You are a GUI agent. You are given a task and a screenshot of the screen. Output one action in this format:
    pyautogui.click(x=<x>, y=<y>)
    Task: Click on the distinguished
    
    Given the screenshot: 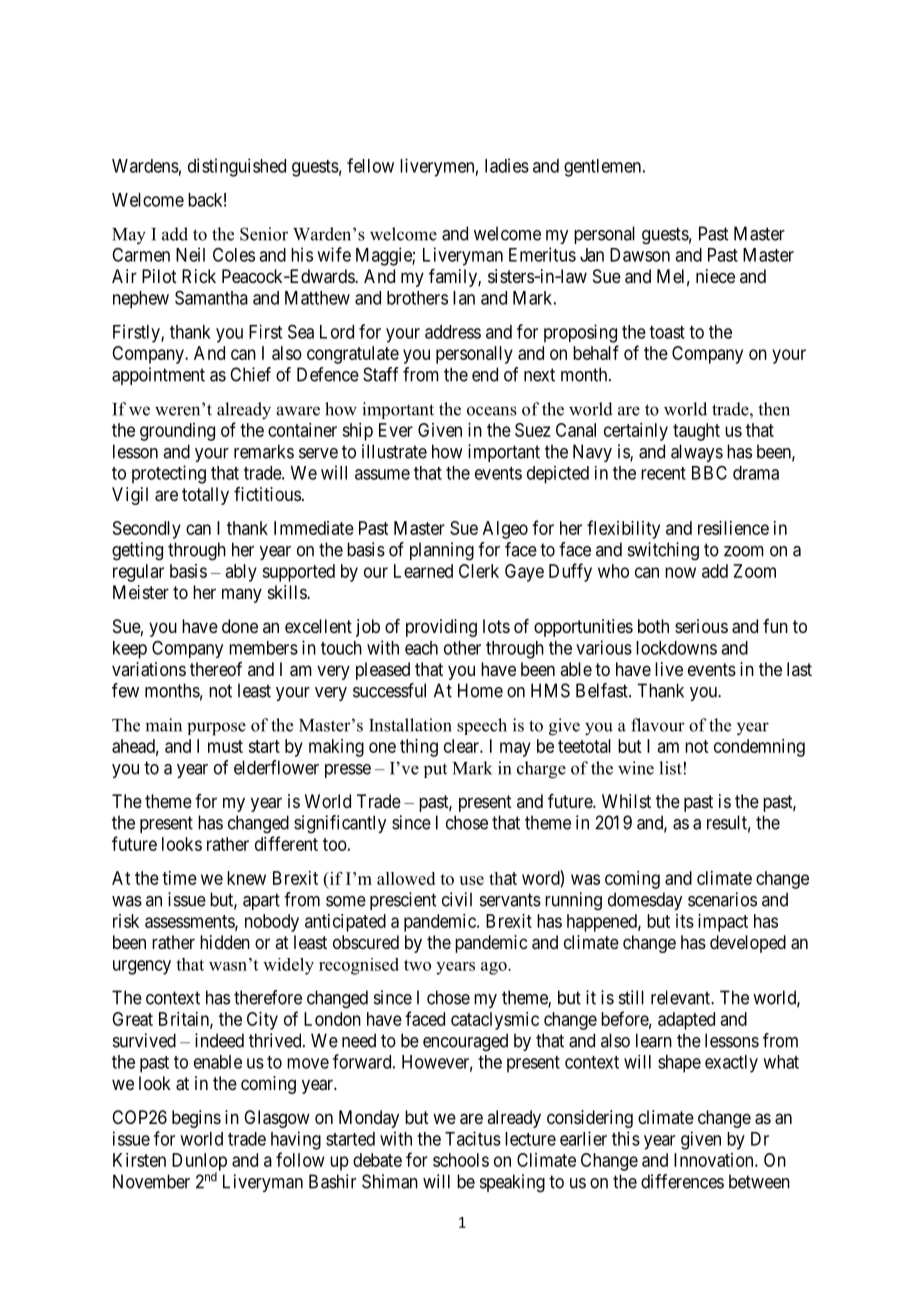 What is the action you would take?
    pyautogui.click(x=237, y=167)
